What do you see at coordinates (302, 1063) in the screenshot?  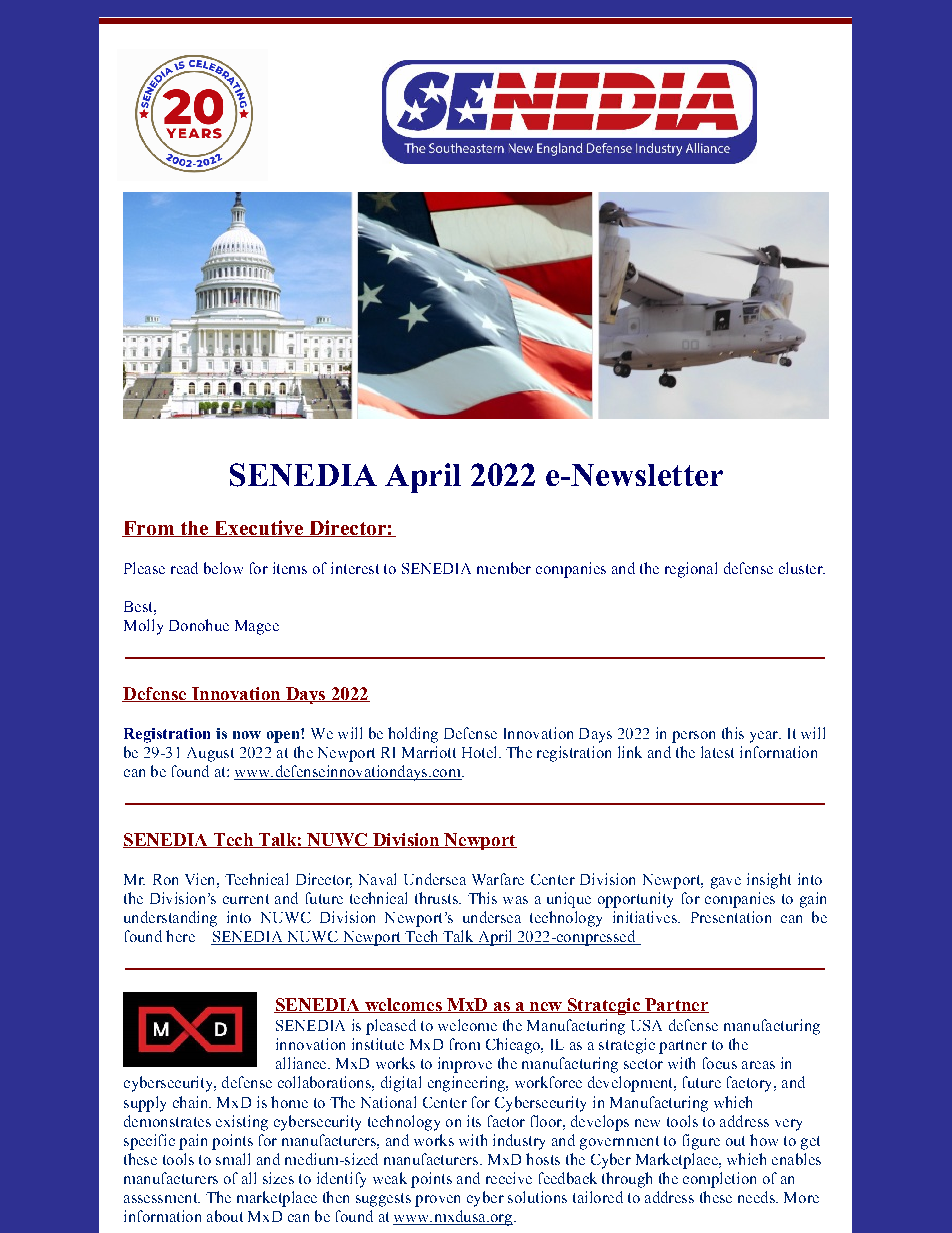 I see `alliance` at bounding box center [302, 1063].
